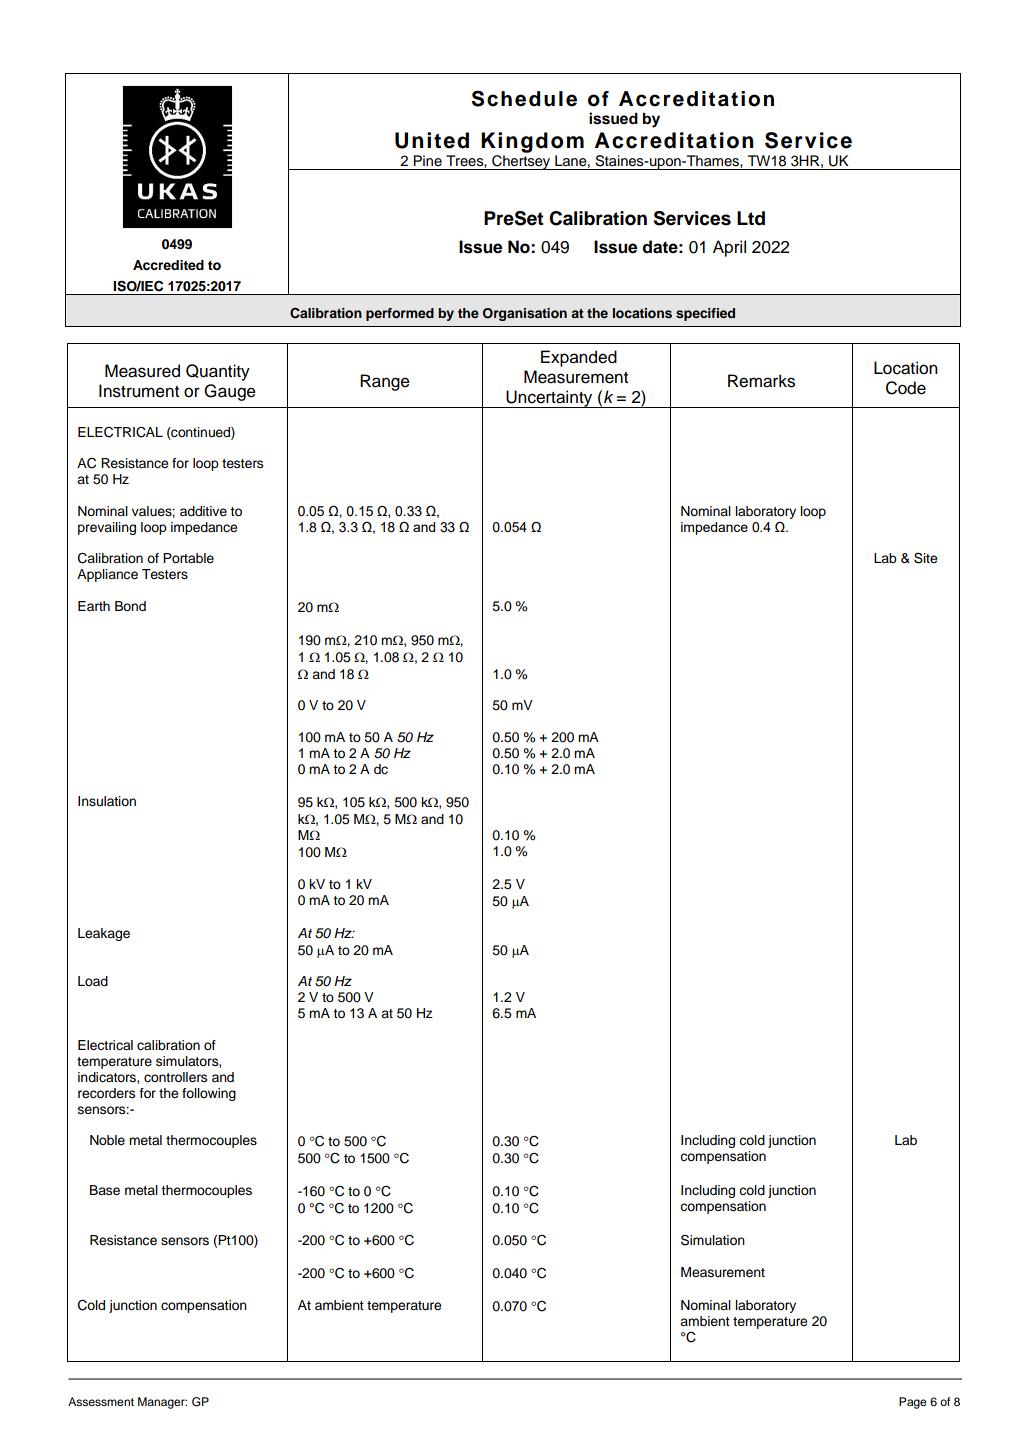 This image has height=1452, width=1026. I want to click on Page, so click(913, 1403).
